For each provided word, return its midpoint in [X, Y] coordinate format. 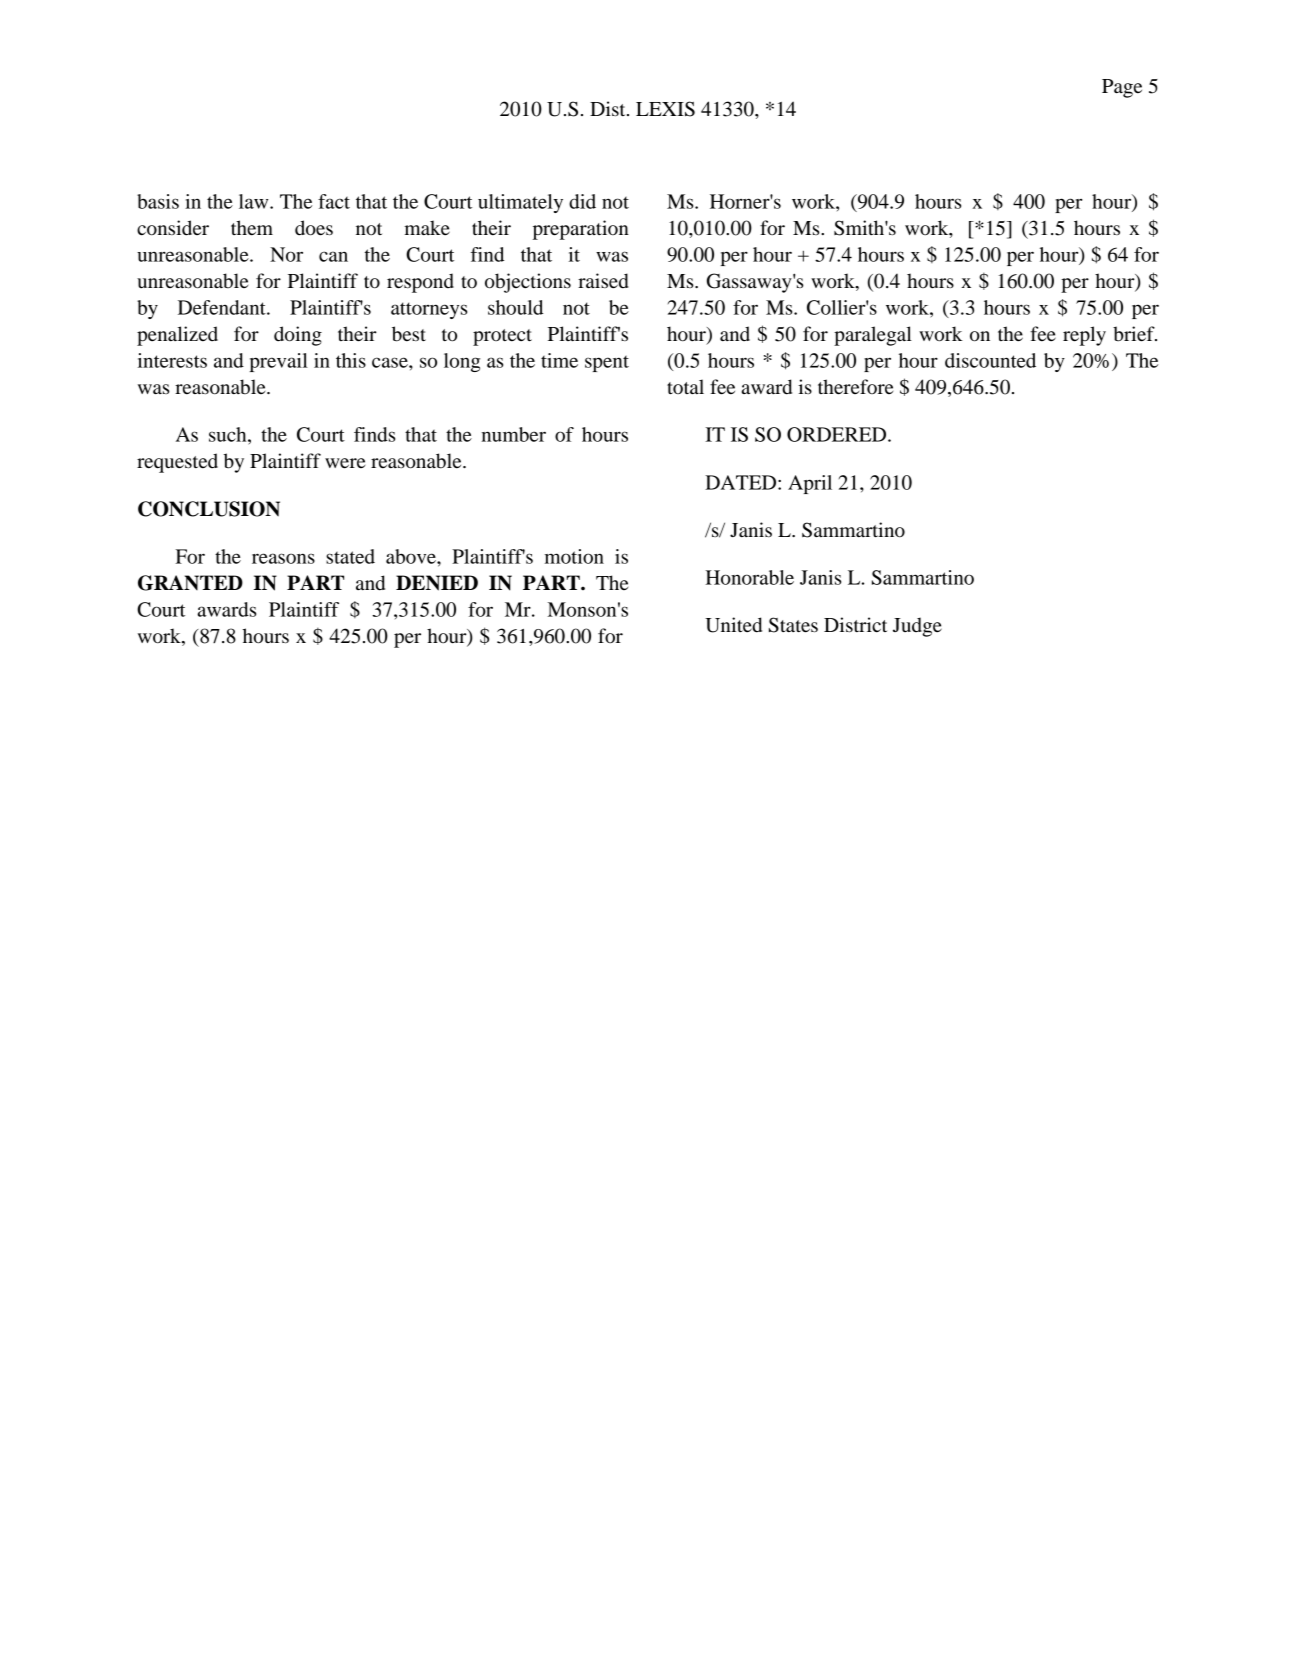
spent [607, 364]
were [345, 463]
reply [1084, 336]
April [810, 484]
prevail [279, 362]
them [252, 228]
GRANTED [190, 583]
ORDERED [838, 434]
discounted [990, 360]
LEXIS [665, 109]
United [733, 625]
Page [1122, 88]
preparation [581, 230]
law [255, 201]
